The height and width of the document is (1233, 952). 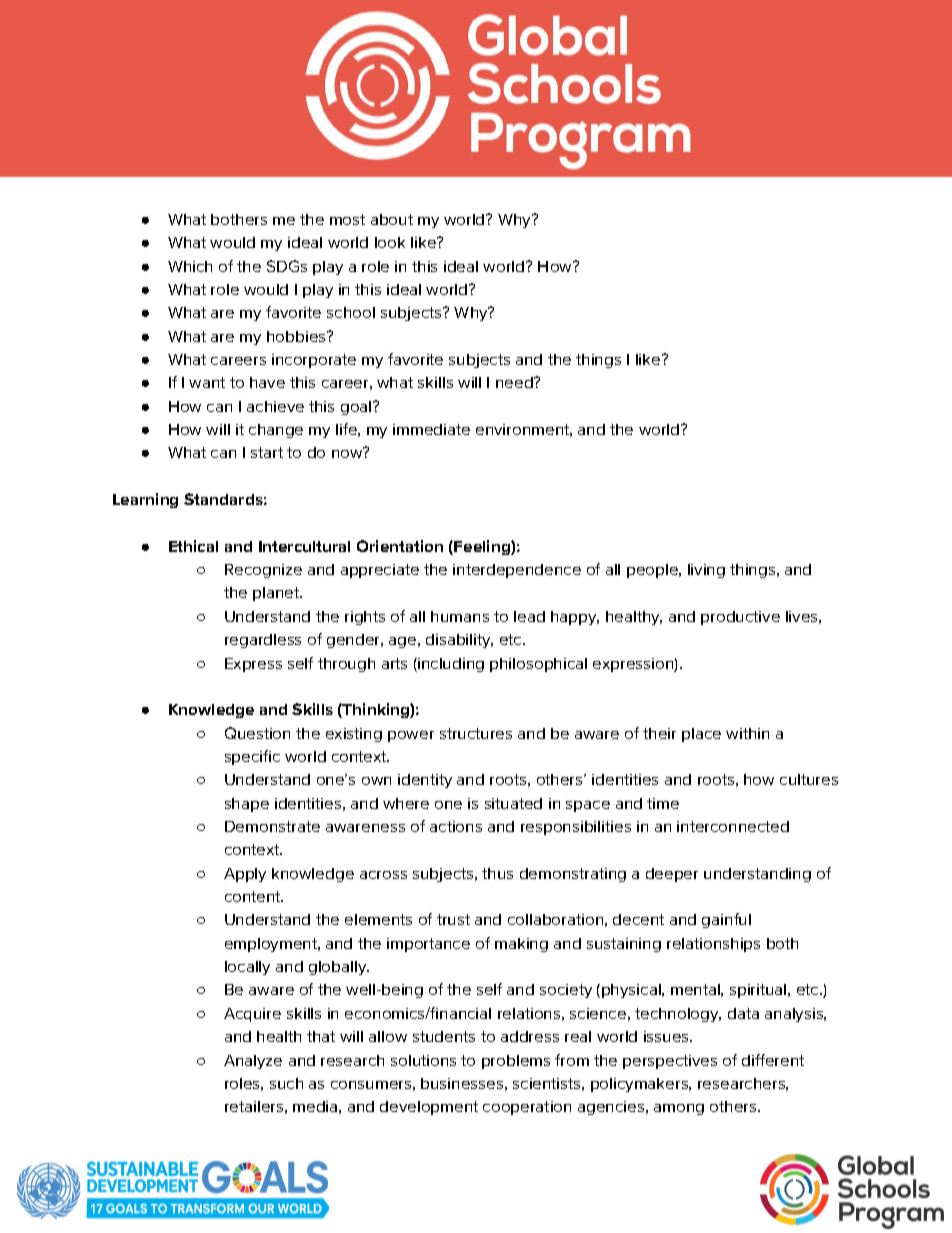 What do you see at coordinates (497, 873) in the document?
I see `thus` at bounding box center [497, 873].
